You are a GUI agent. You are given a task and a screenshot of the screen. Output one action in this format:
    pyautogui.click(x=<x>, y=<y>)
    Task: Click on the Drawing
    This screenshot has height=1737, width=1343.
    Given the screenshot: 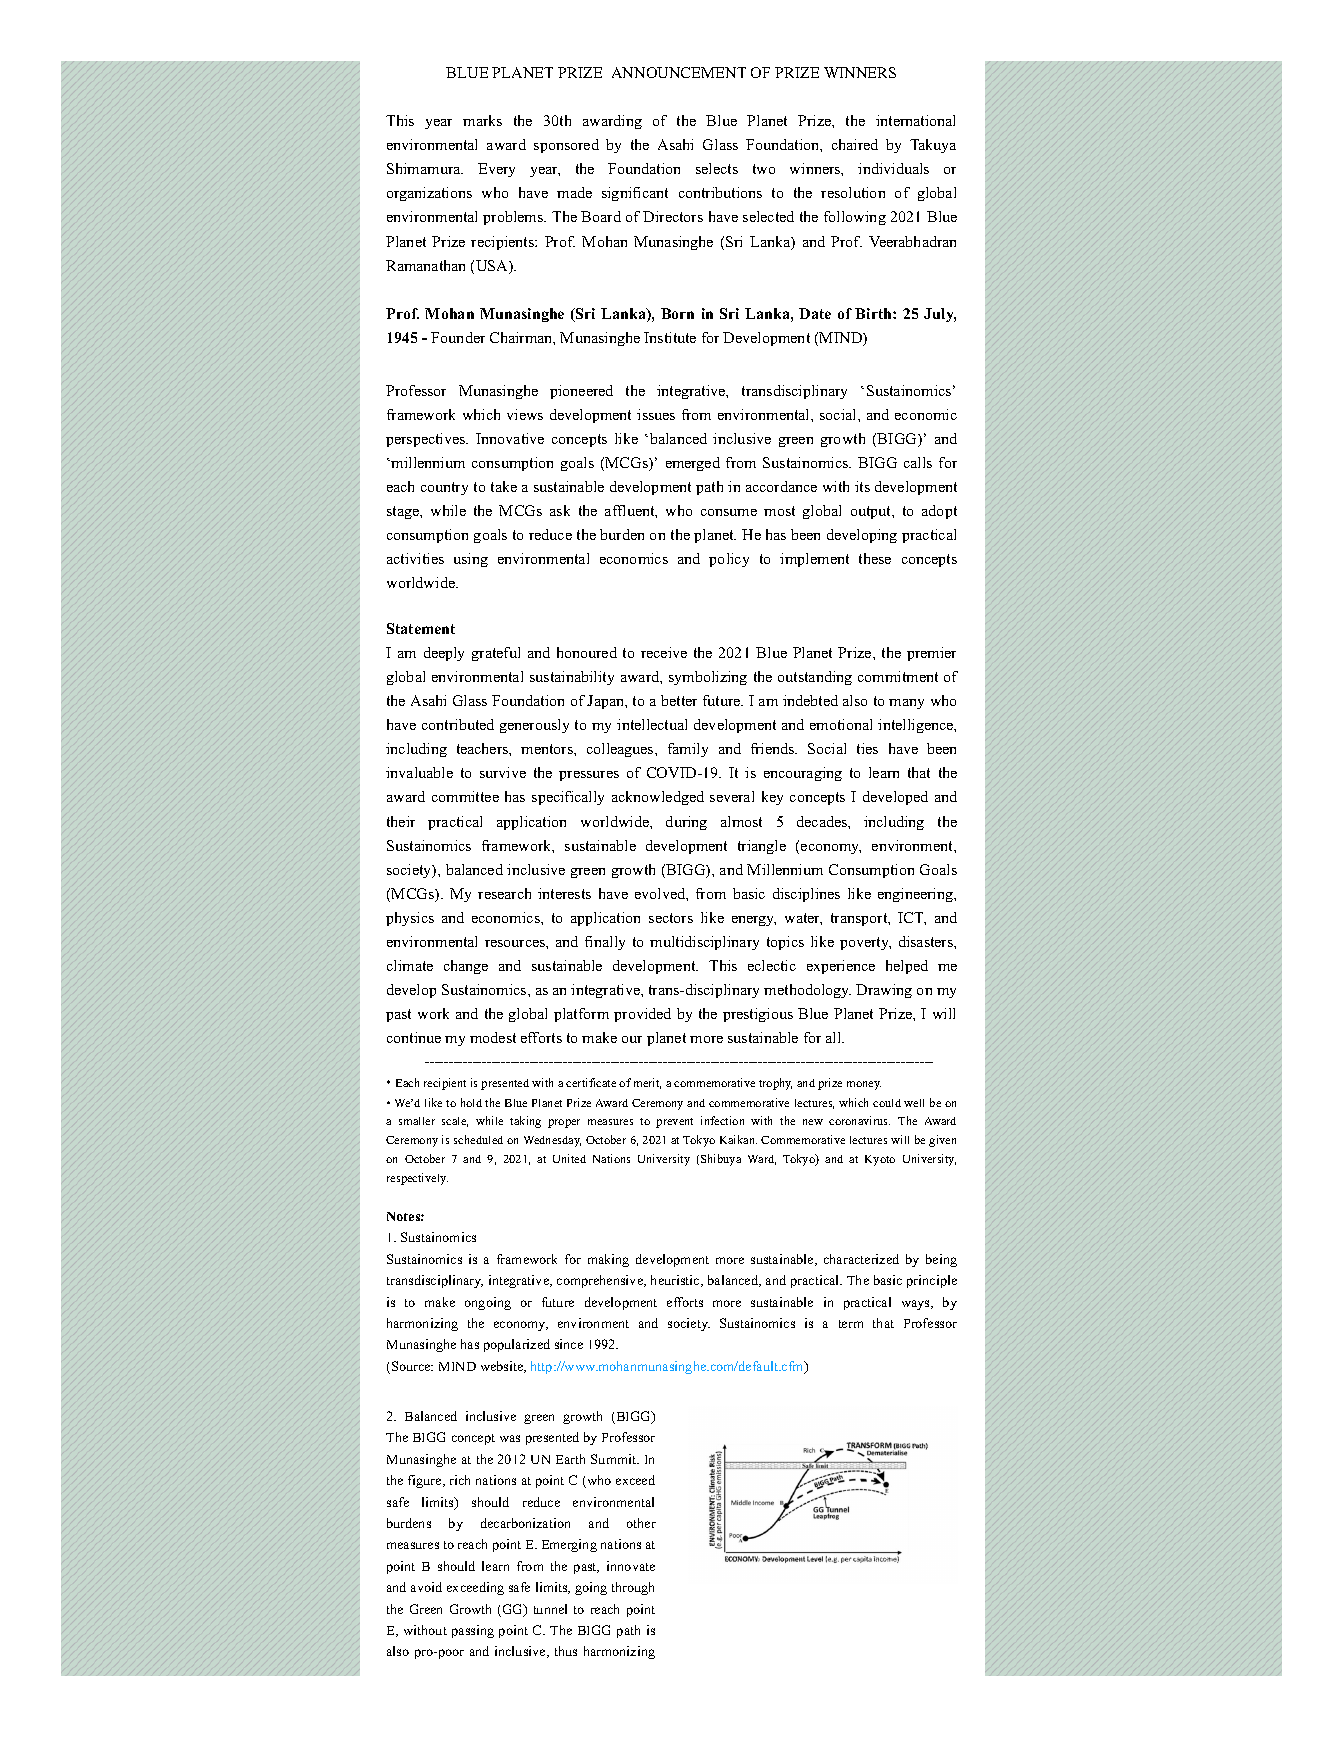 What is the action you would take?
    pyautogui.click(x=884, y=991)
